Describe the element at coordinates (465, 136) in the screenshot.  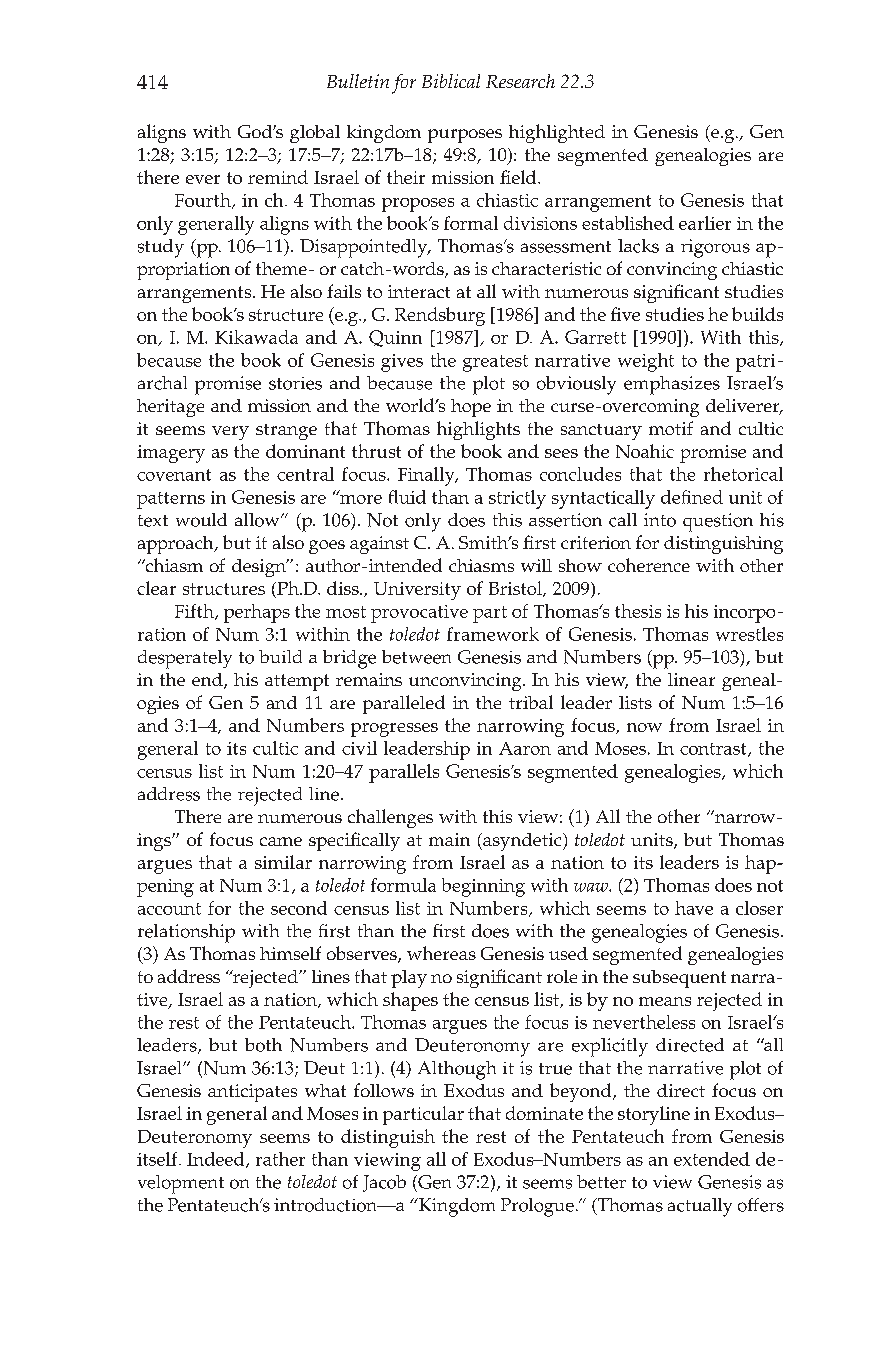
I see `purposes` at that location.
